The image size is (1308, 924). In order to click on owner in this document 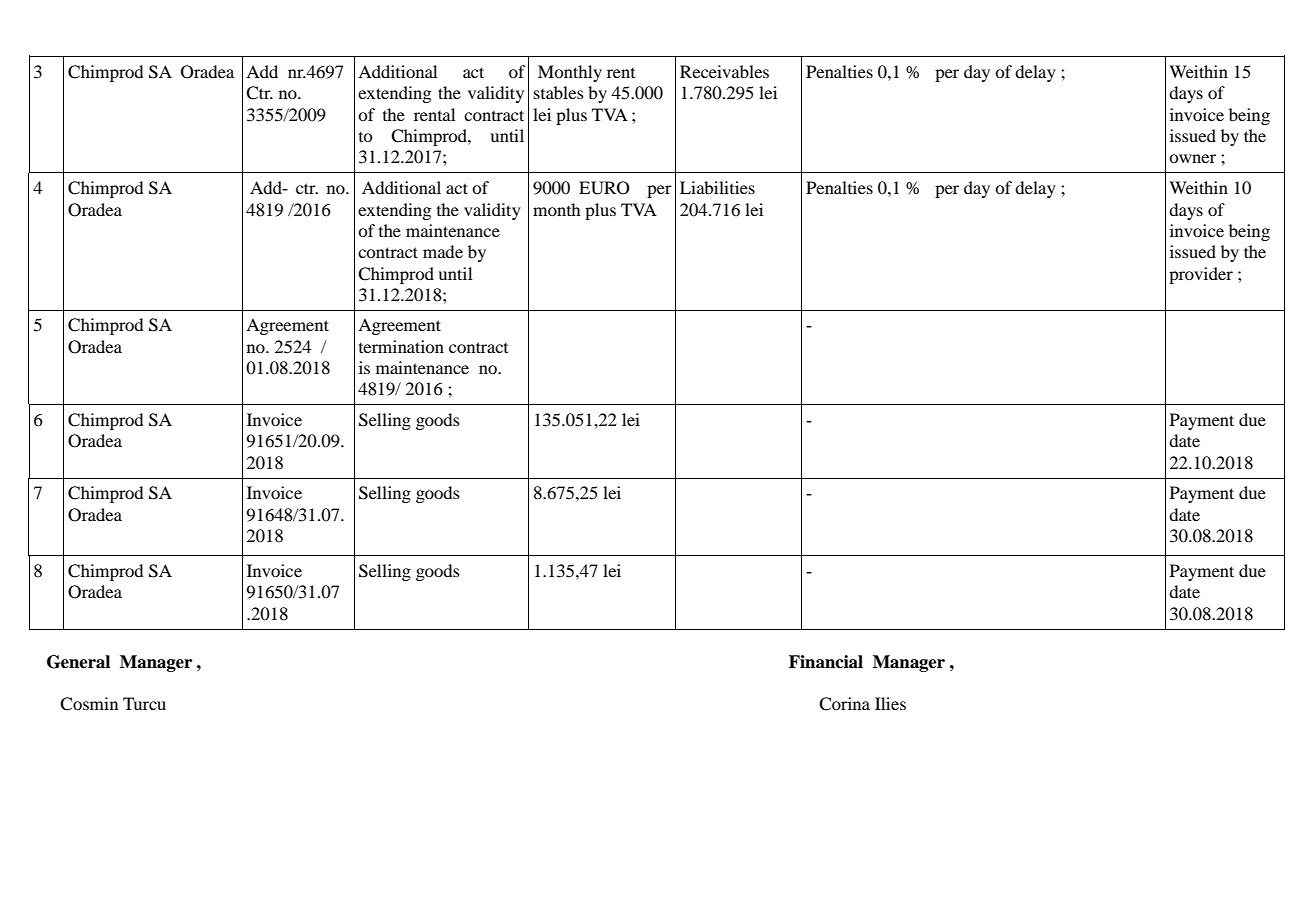, I will do `click(1192, 158)`.
